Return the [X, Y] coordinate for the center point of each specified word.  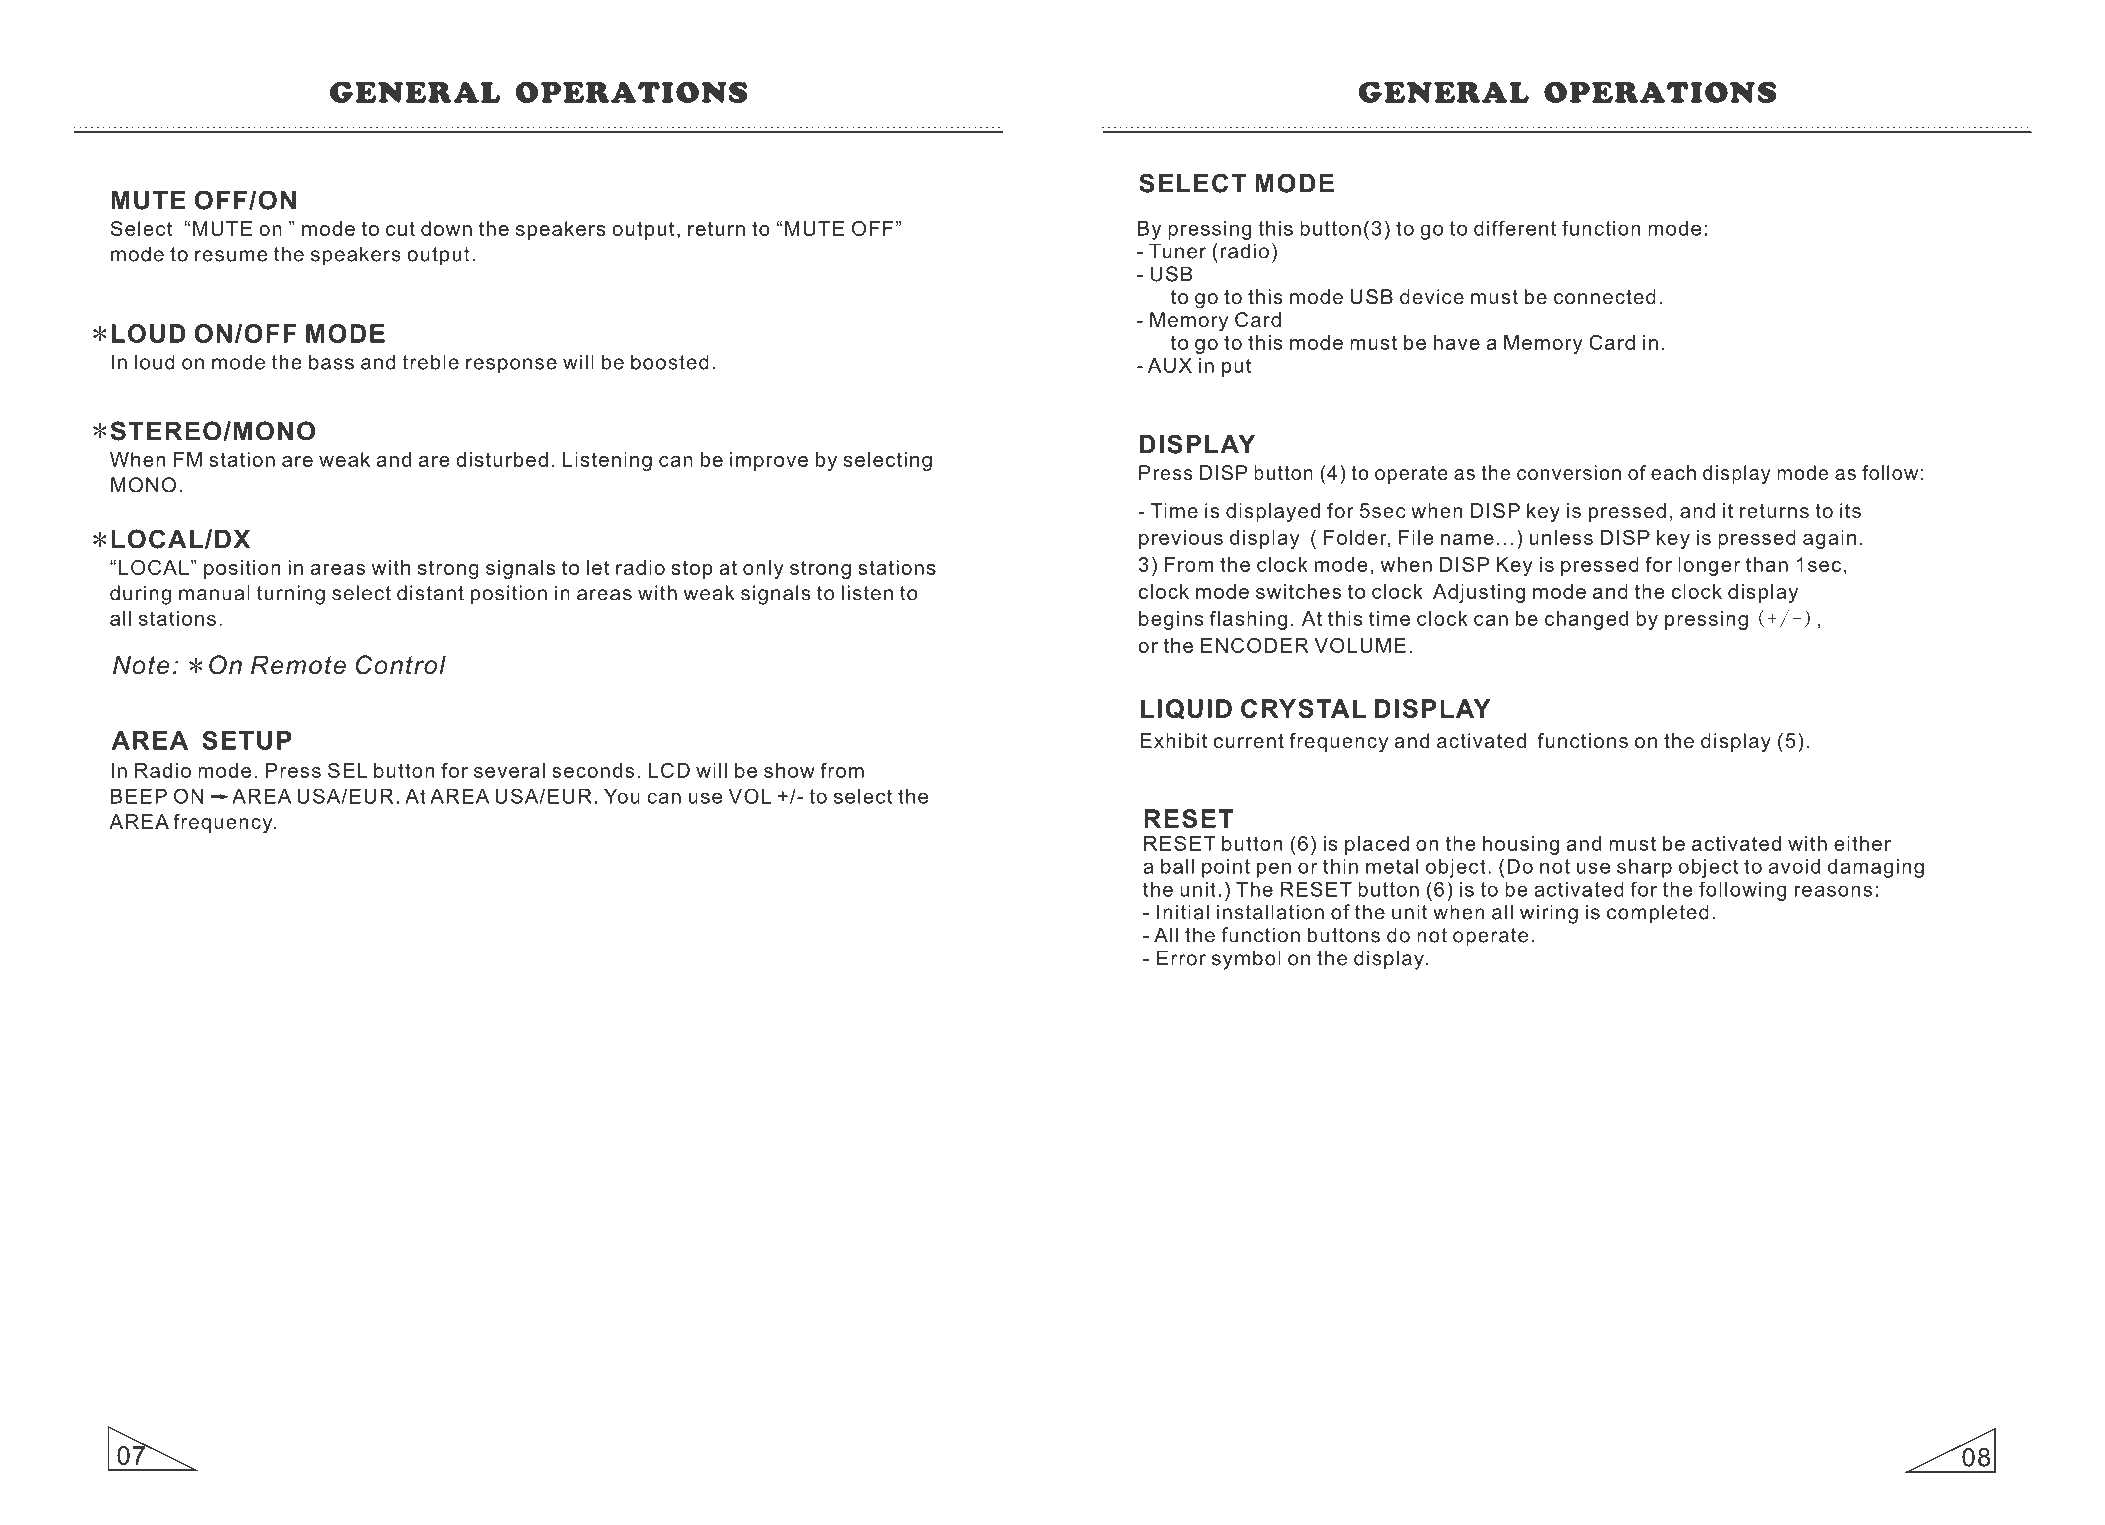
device [1432, 296]
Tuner [1177, 251]
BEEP [139, 796]
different [1515, 228]
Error [1181, 958]
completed [1658, 914]
